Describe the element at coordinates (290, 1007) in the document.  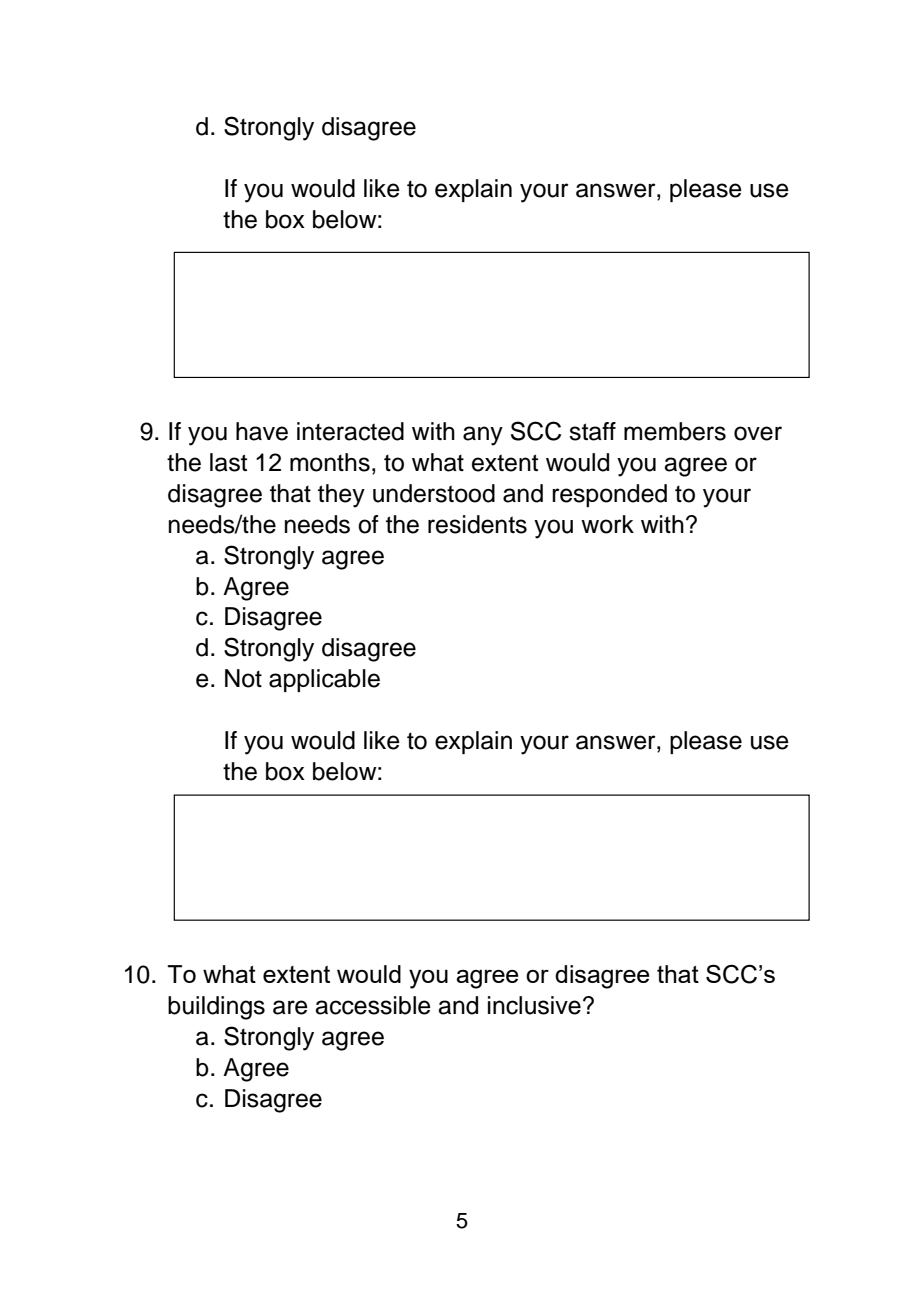
I see `are` at that location.
